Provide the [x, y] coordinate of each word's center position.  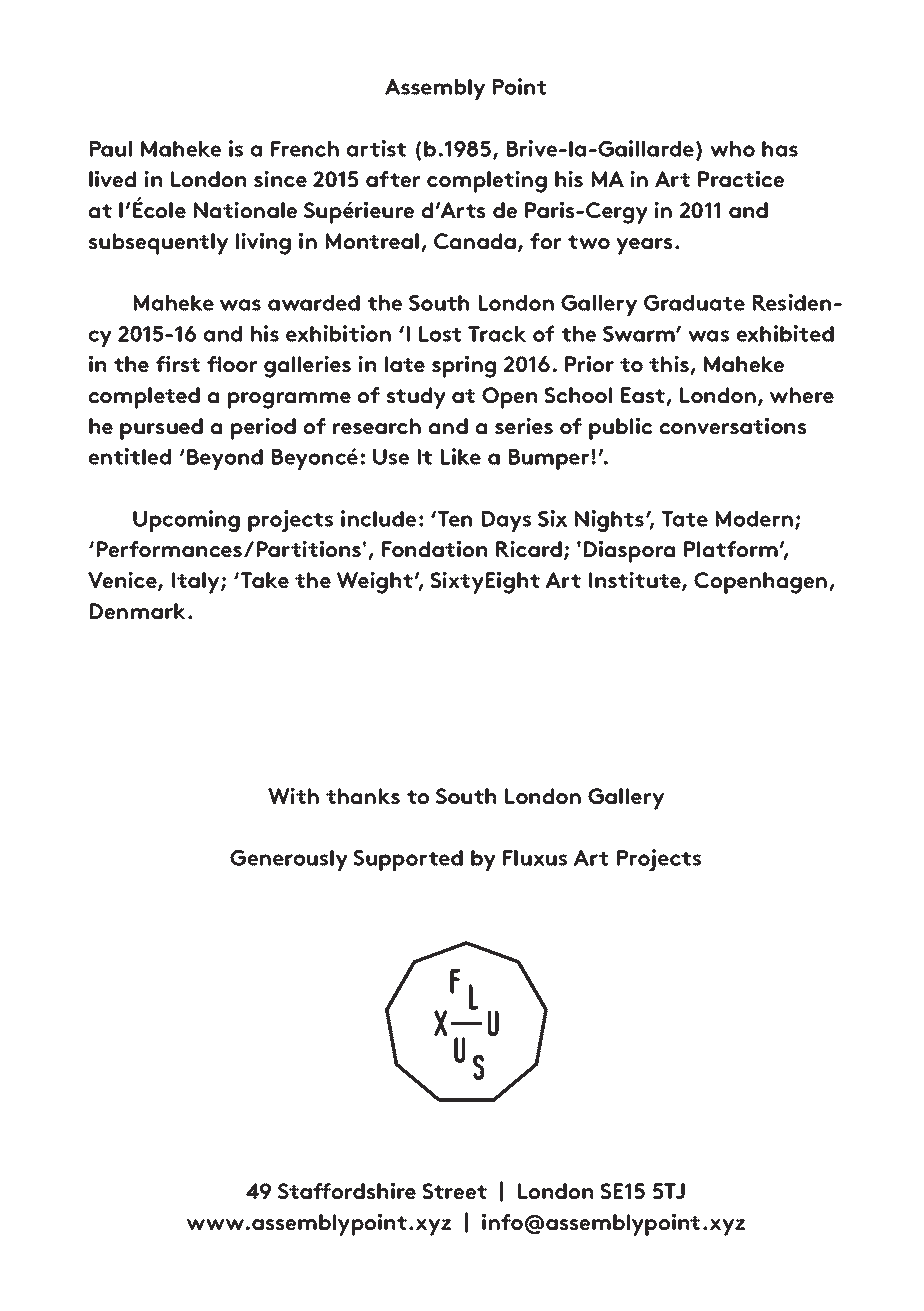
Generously [289, 860]
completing [487, 181]
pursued [161, 429]
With [293, 795]
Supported [408, 860]
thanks [363, 796]
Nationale [245, 209]
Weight [375, 582]
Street [454, 1191]
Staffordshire [347, 1190]
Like [461, 456]
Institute [636, 581]
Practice [741, 178]
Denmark [138, 611]
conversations [733, 425]
